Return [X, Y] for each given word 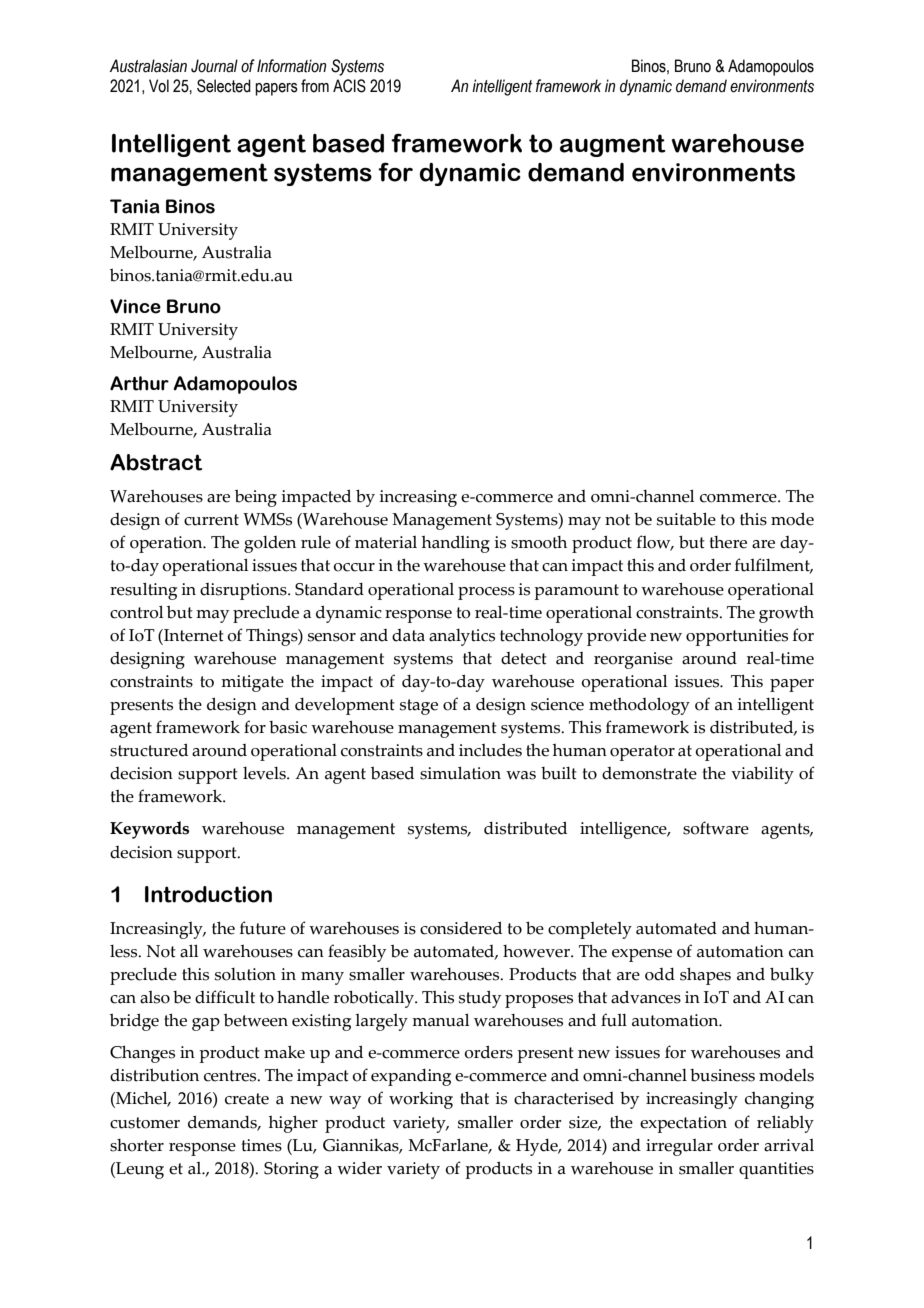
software [716, 828]
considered [461, 928]
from [315, 86]
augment [613, 145]
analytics [462, 637]
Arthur [139, 383]
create [247, 1099]
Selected [224, 86]
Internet [193, 635]
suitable [686, 519]
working [421, 1100]
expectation [683, 1124]
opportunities [737, 637]
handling [456, 544]
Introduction [208, 894]
